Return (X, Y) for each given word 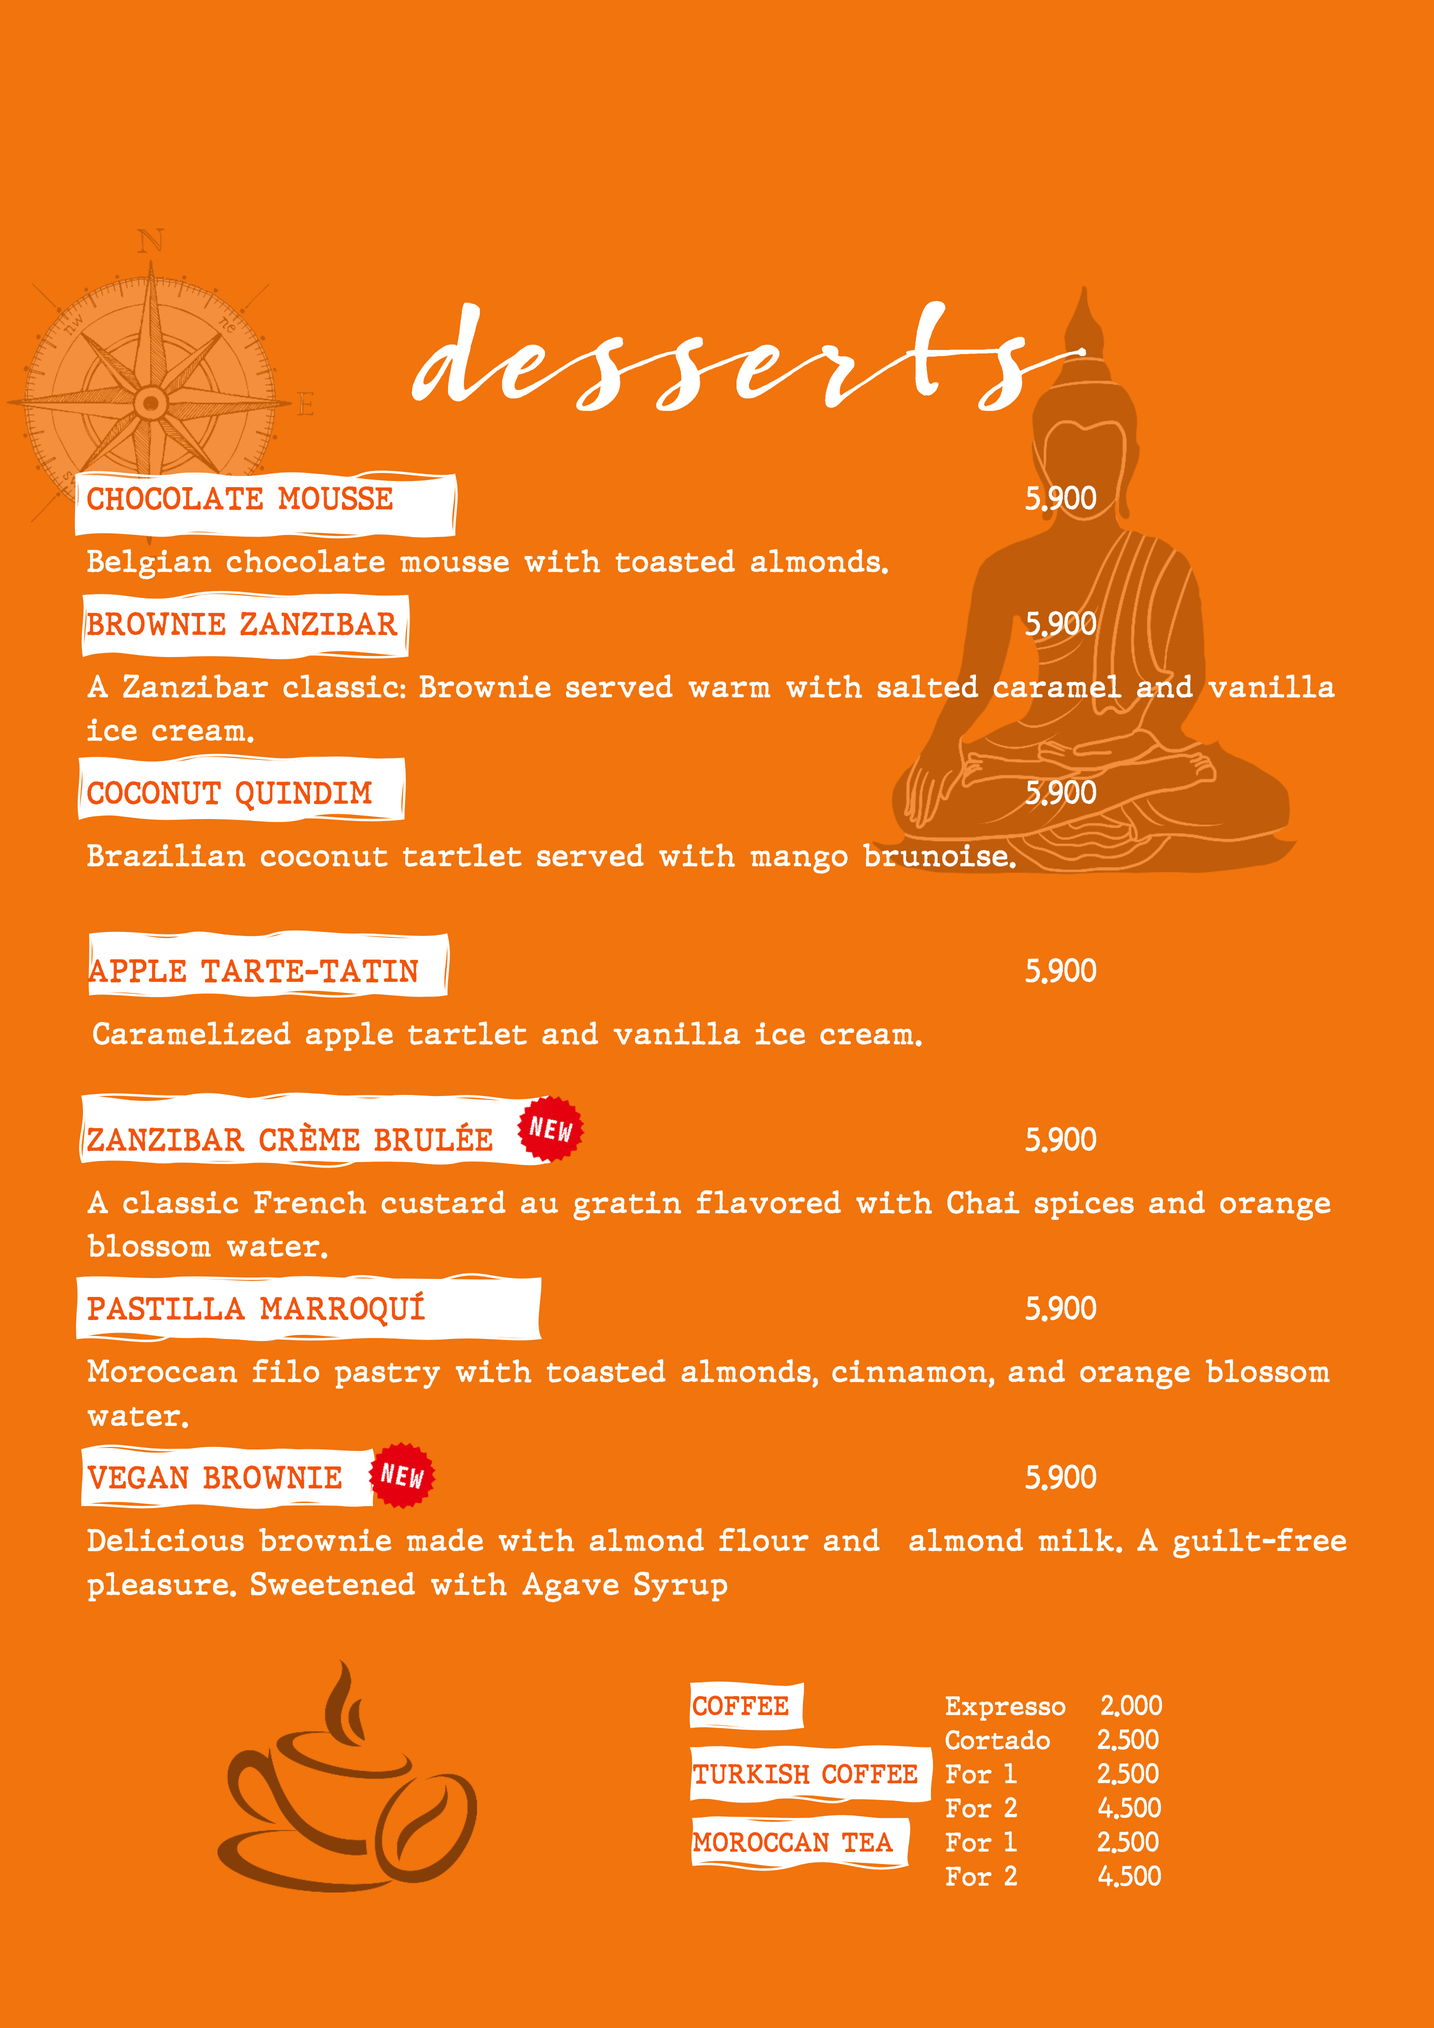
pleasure (159, 1587)
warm (729, 689)
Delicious (165, 1539)
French (310, 1202)
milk (1076, 1539)
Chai (983, 1202)
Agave (570, 1587)
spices (1084, 1205)
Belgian (149, 564)
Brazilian (166, 855)
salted (927, 686)
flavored (769, 1202)
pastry (387, 1376)
